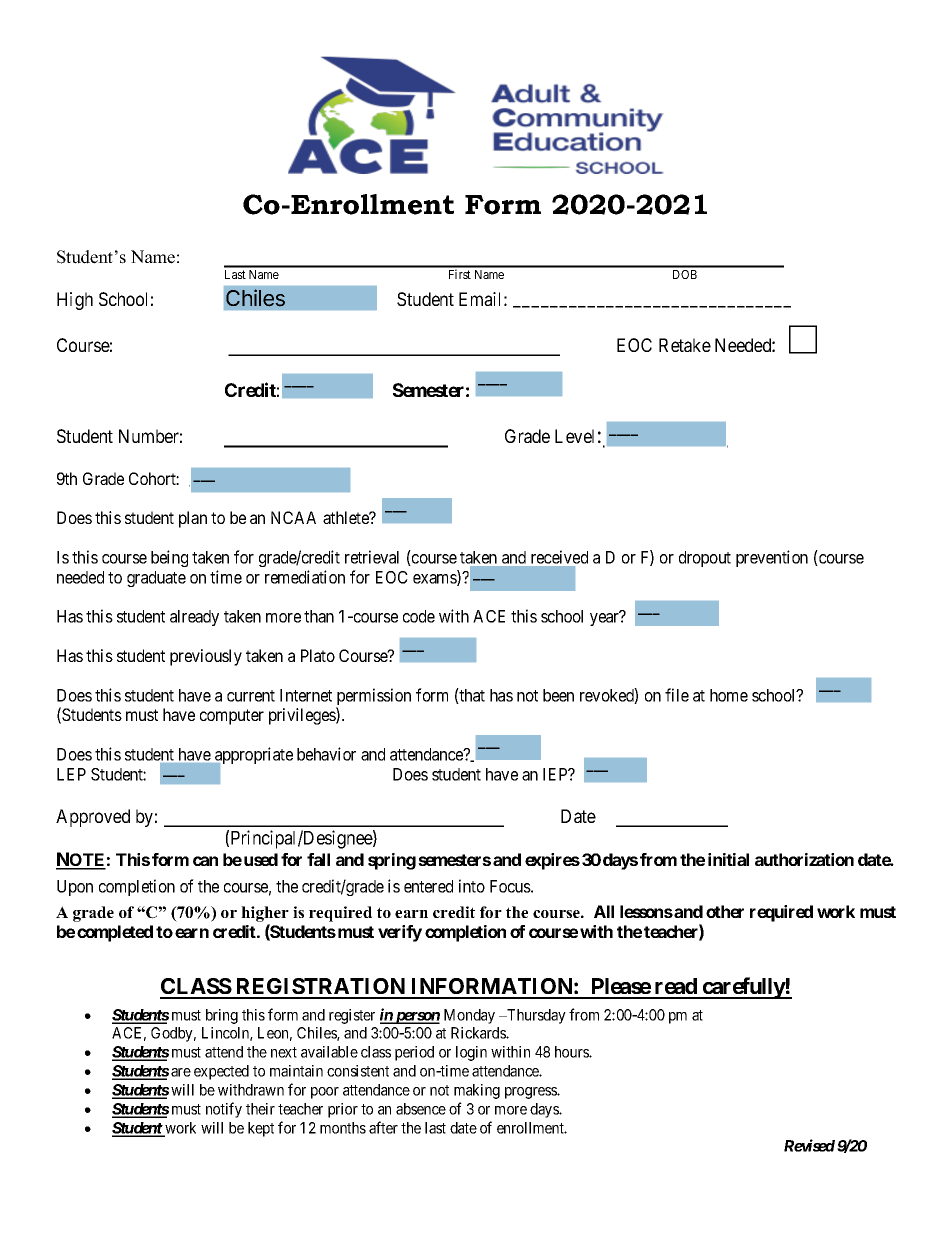 This document has width=952, height=1233. What do you see at coordinates (169, 558) in the document?
I see `being` at bounding box center [169, 558].
